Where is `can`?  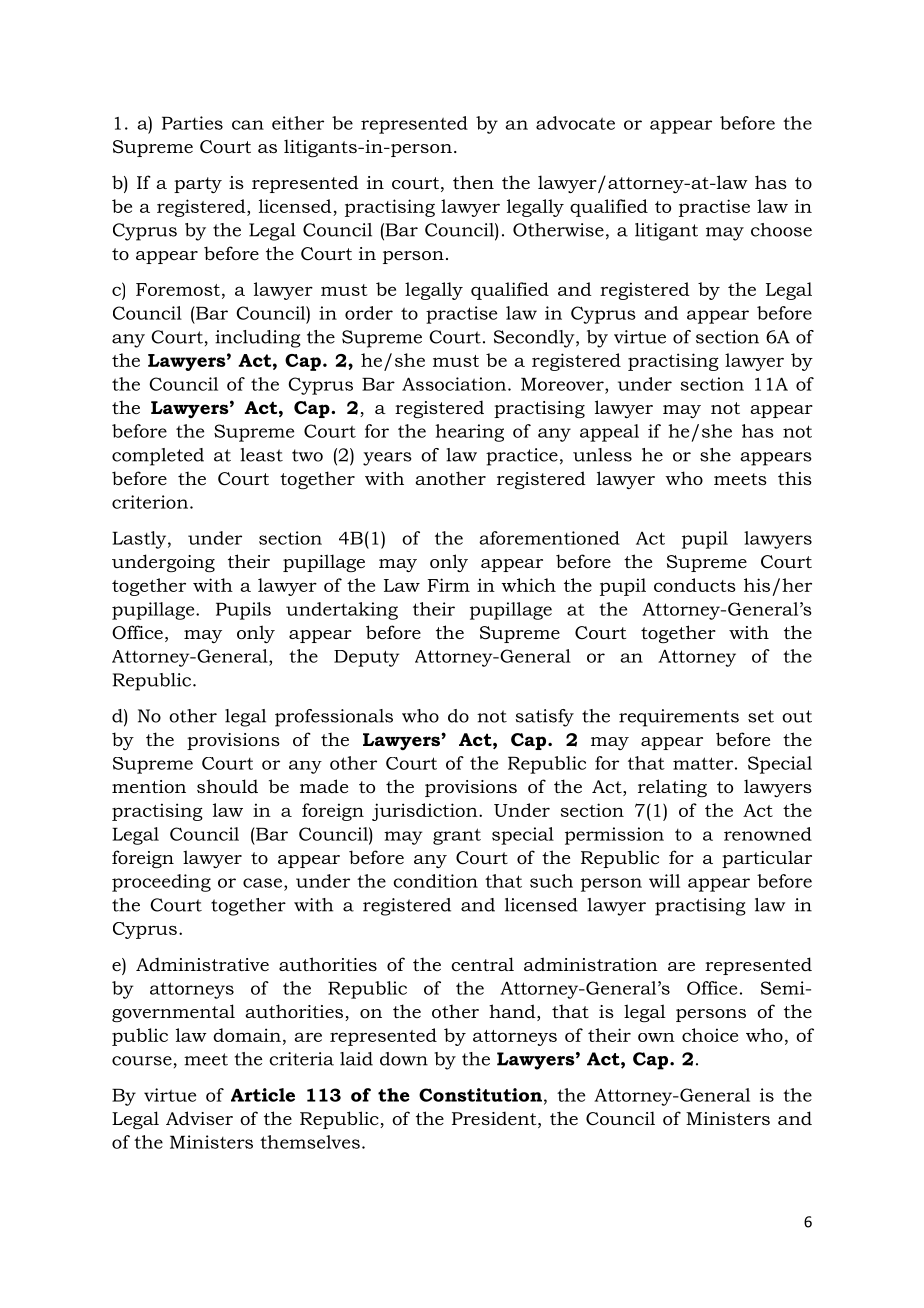
can is located at coordinates (248, 125).
